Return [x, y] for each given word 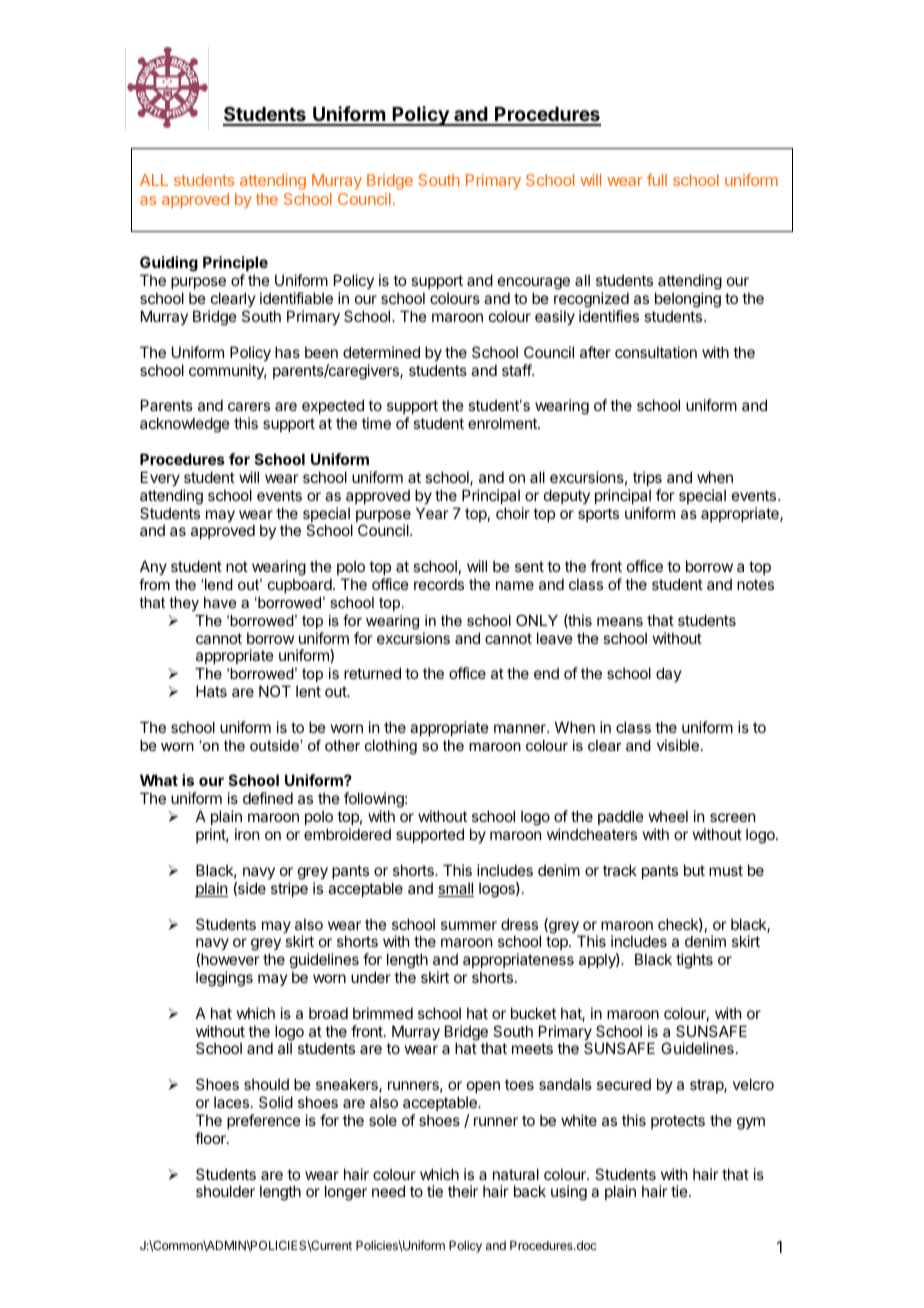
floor [211, 1138]
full [657, 179]
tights [694, 961]
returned [372, 673]
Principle [235, 263]
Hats [211, 691]
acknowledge [185, 425]
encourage [534, 285]
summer [469, 925]
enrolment [503, 423]
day [669, 674]
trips [647, 478]
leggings [224, 979]
